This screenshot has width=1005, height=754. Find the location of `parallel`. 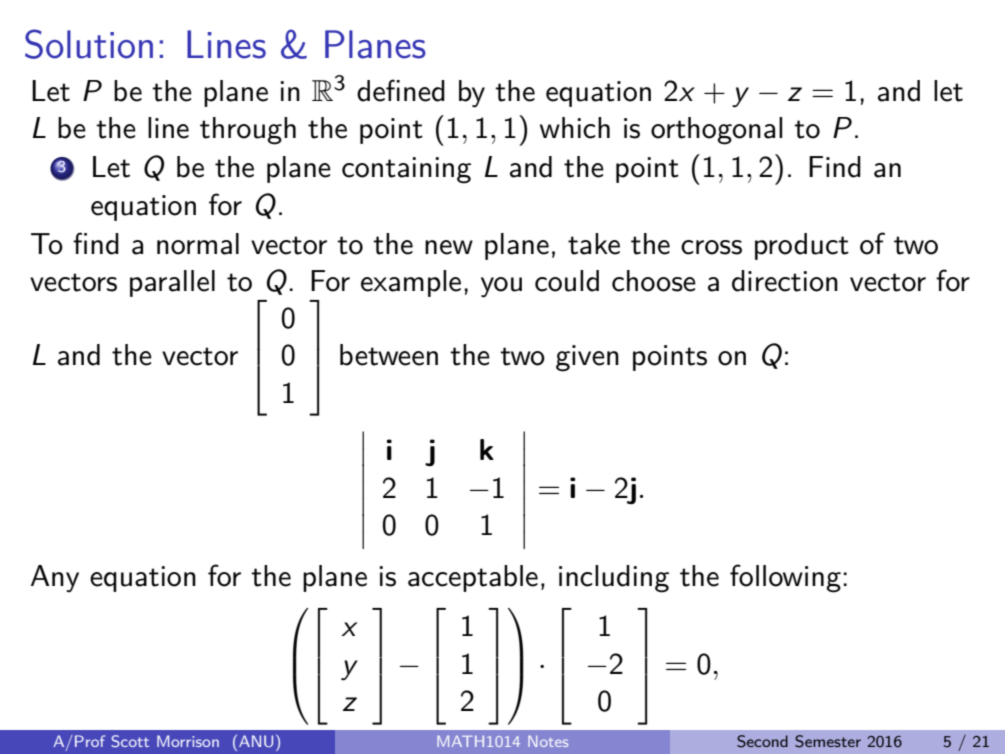

parallel is located at coordinates (172, 283).
